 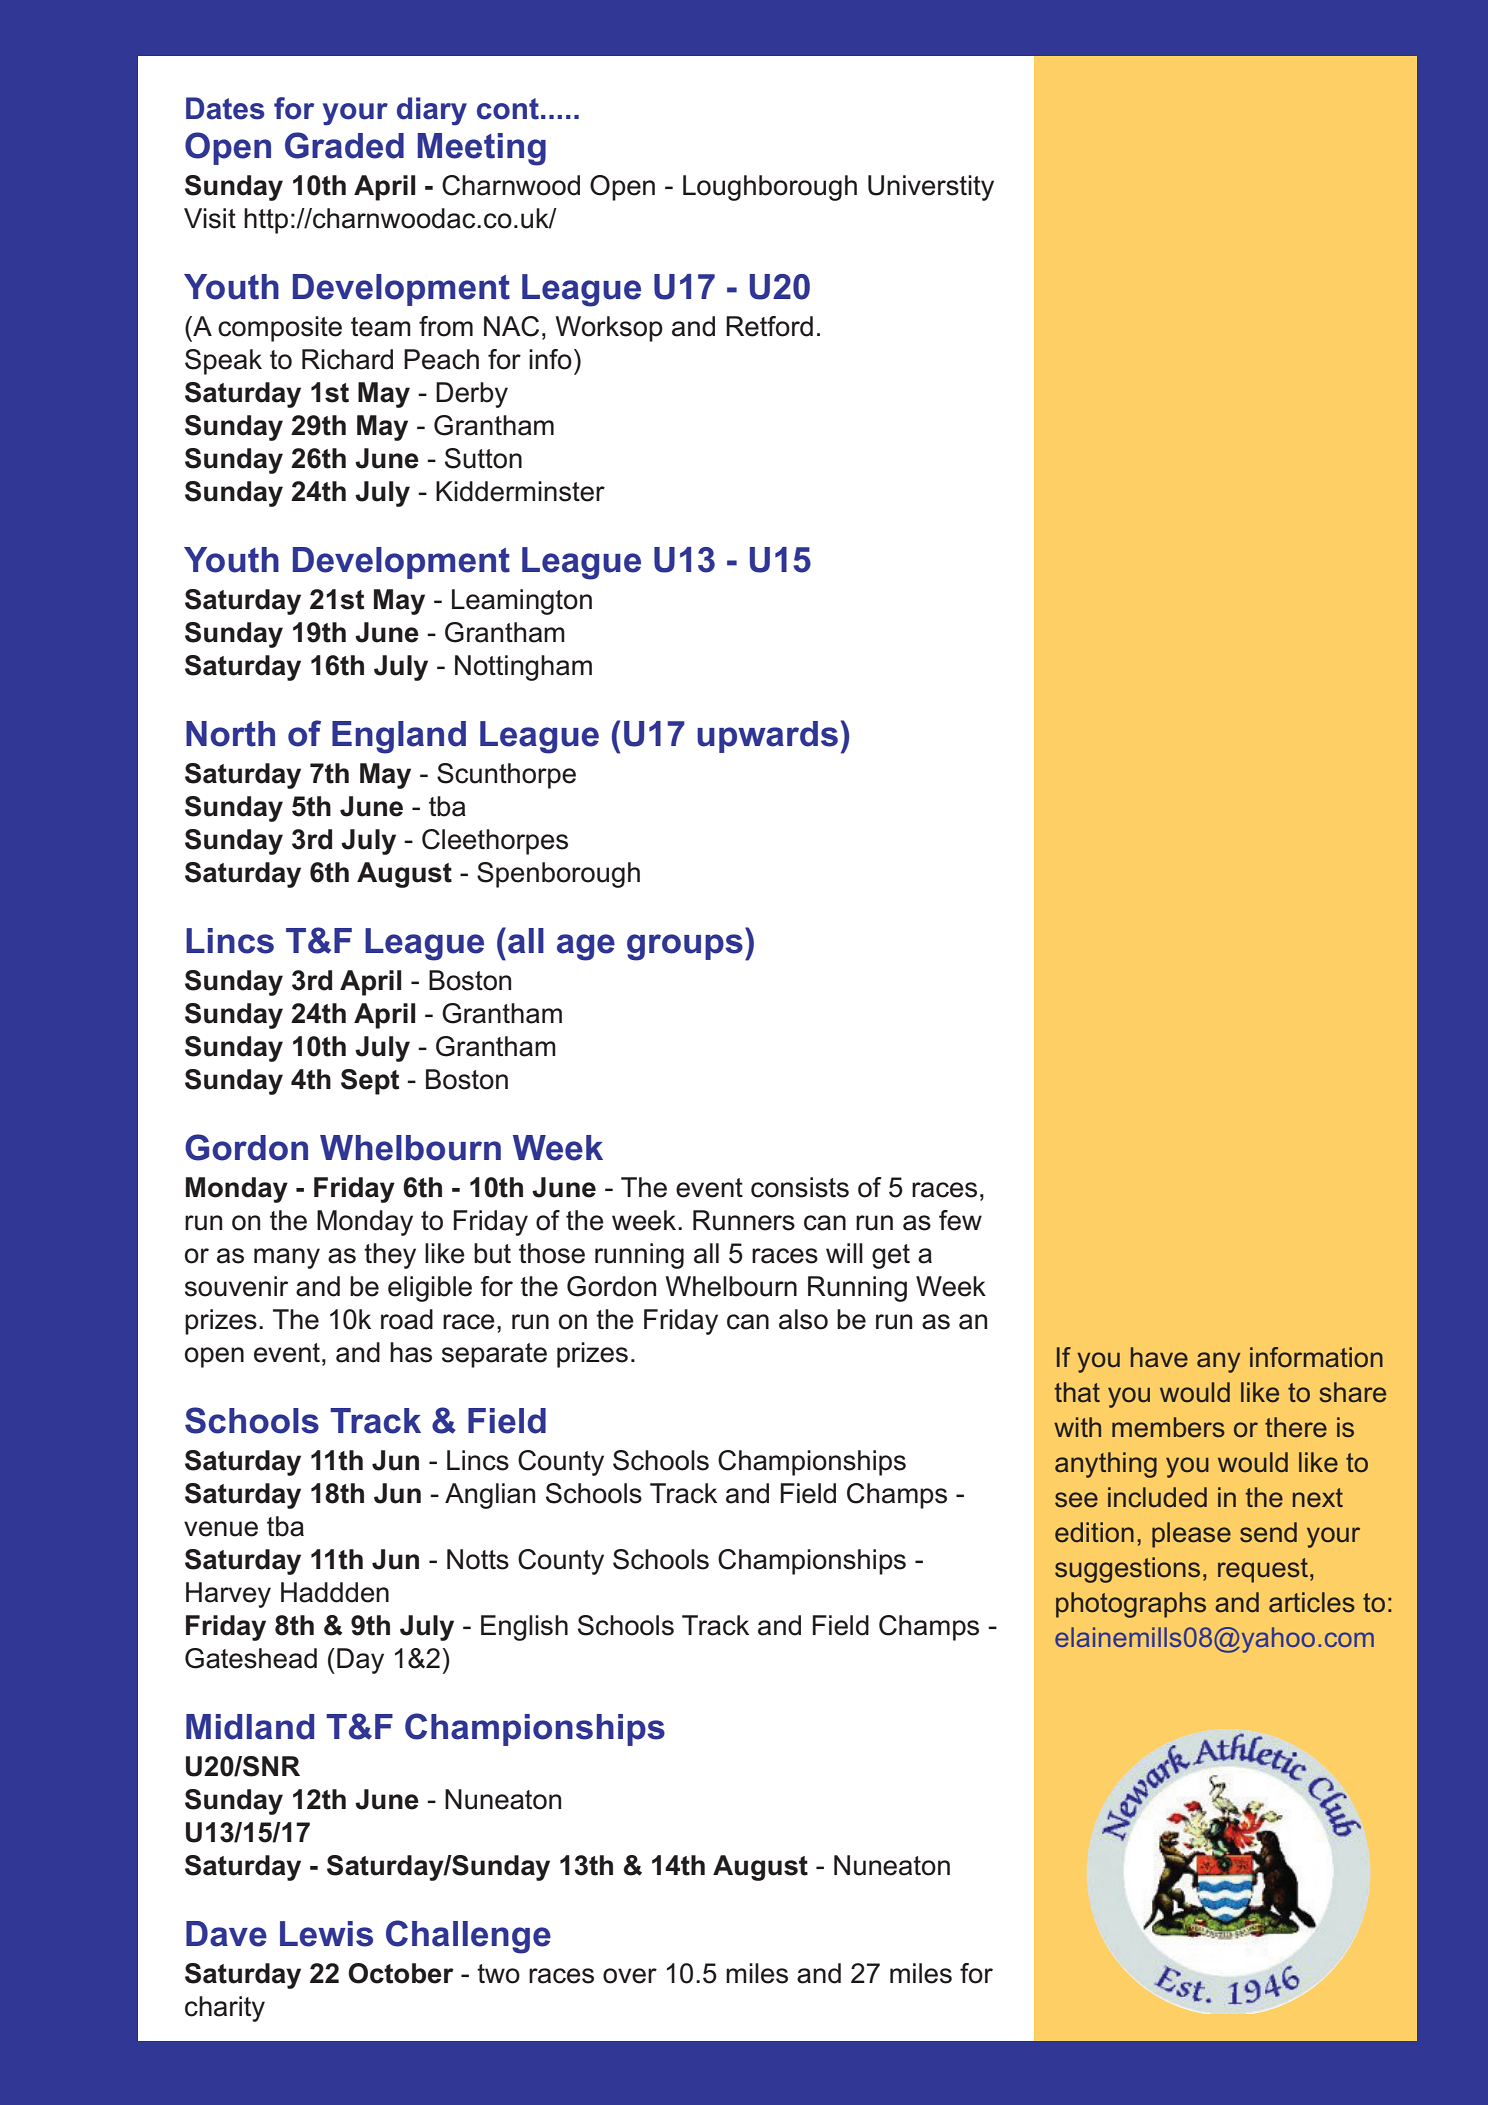 I want to click on consists, so click(x=800, y=1187).
